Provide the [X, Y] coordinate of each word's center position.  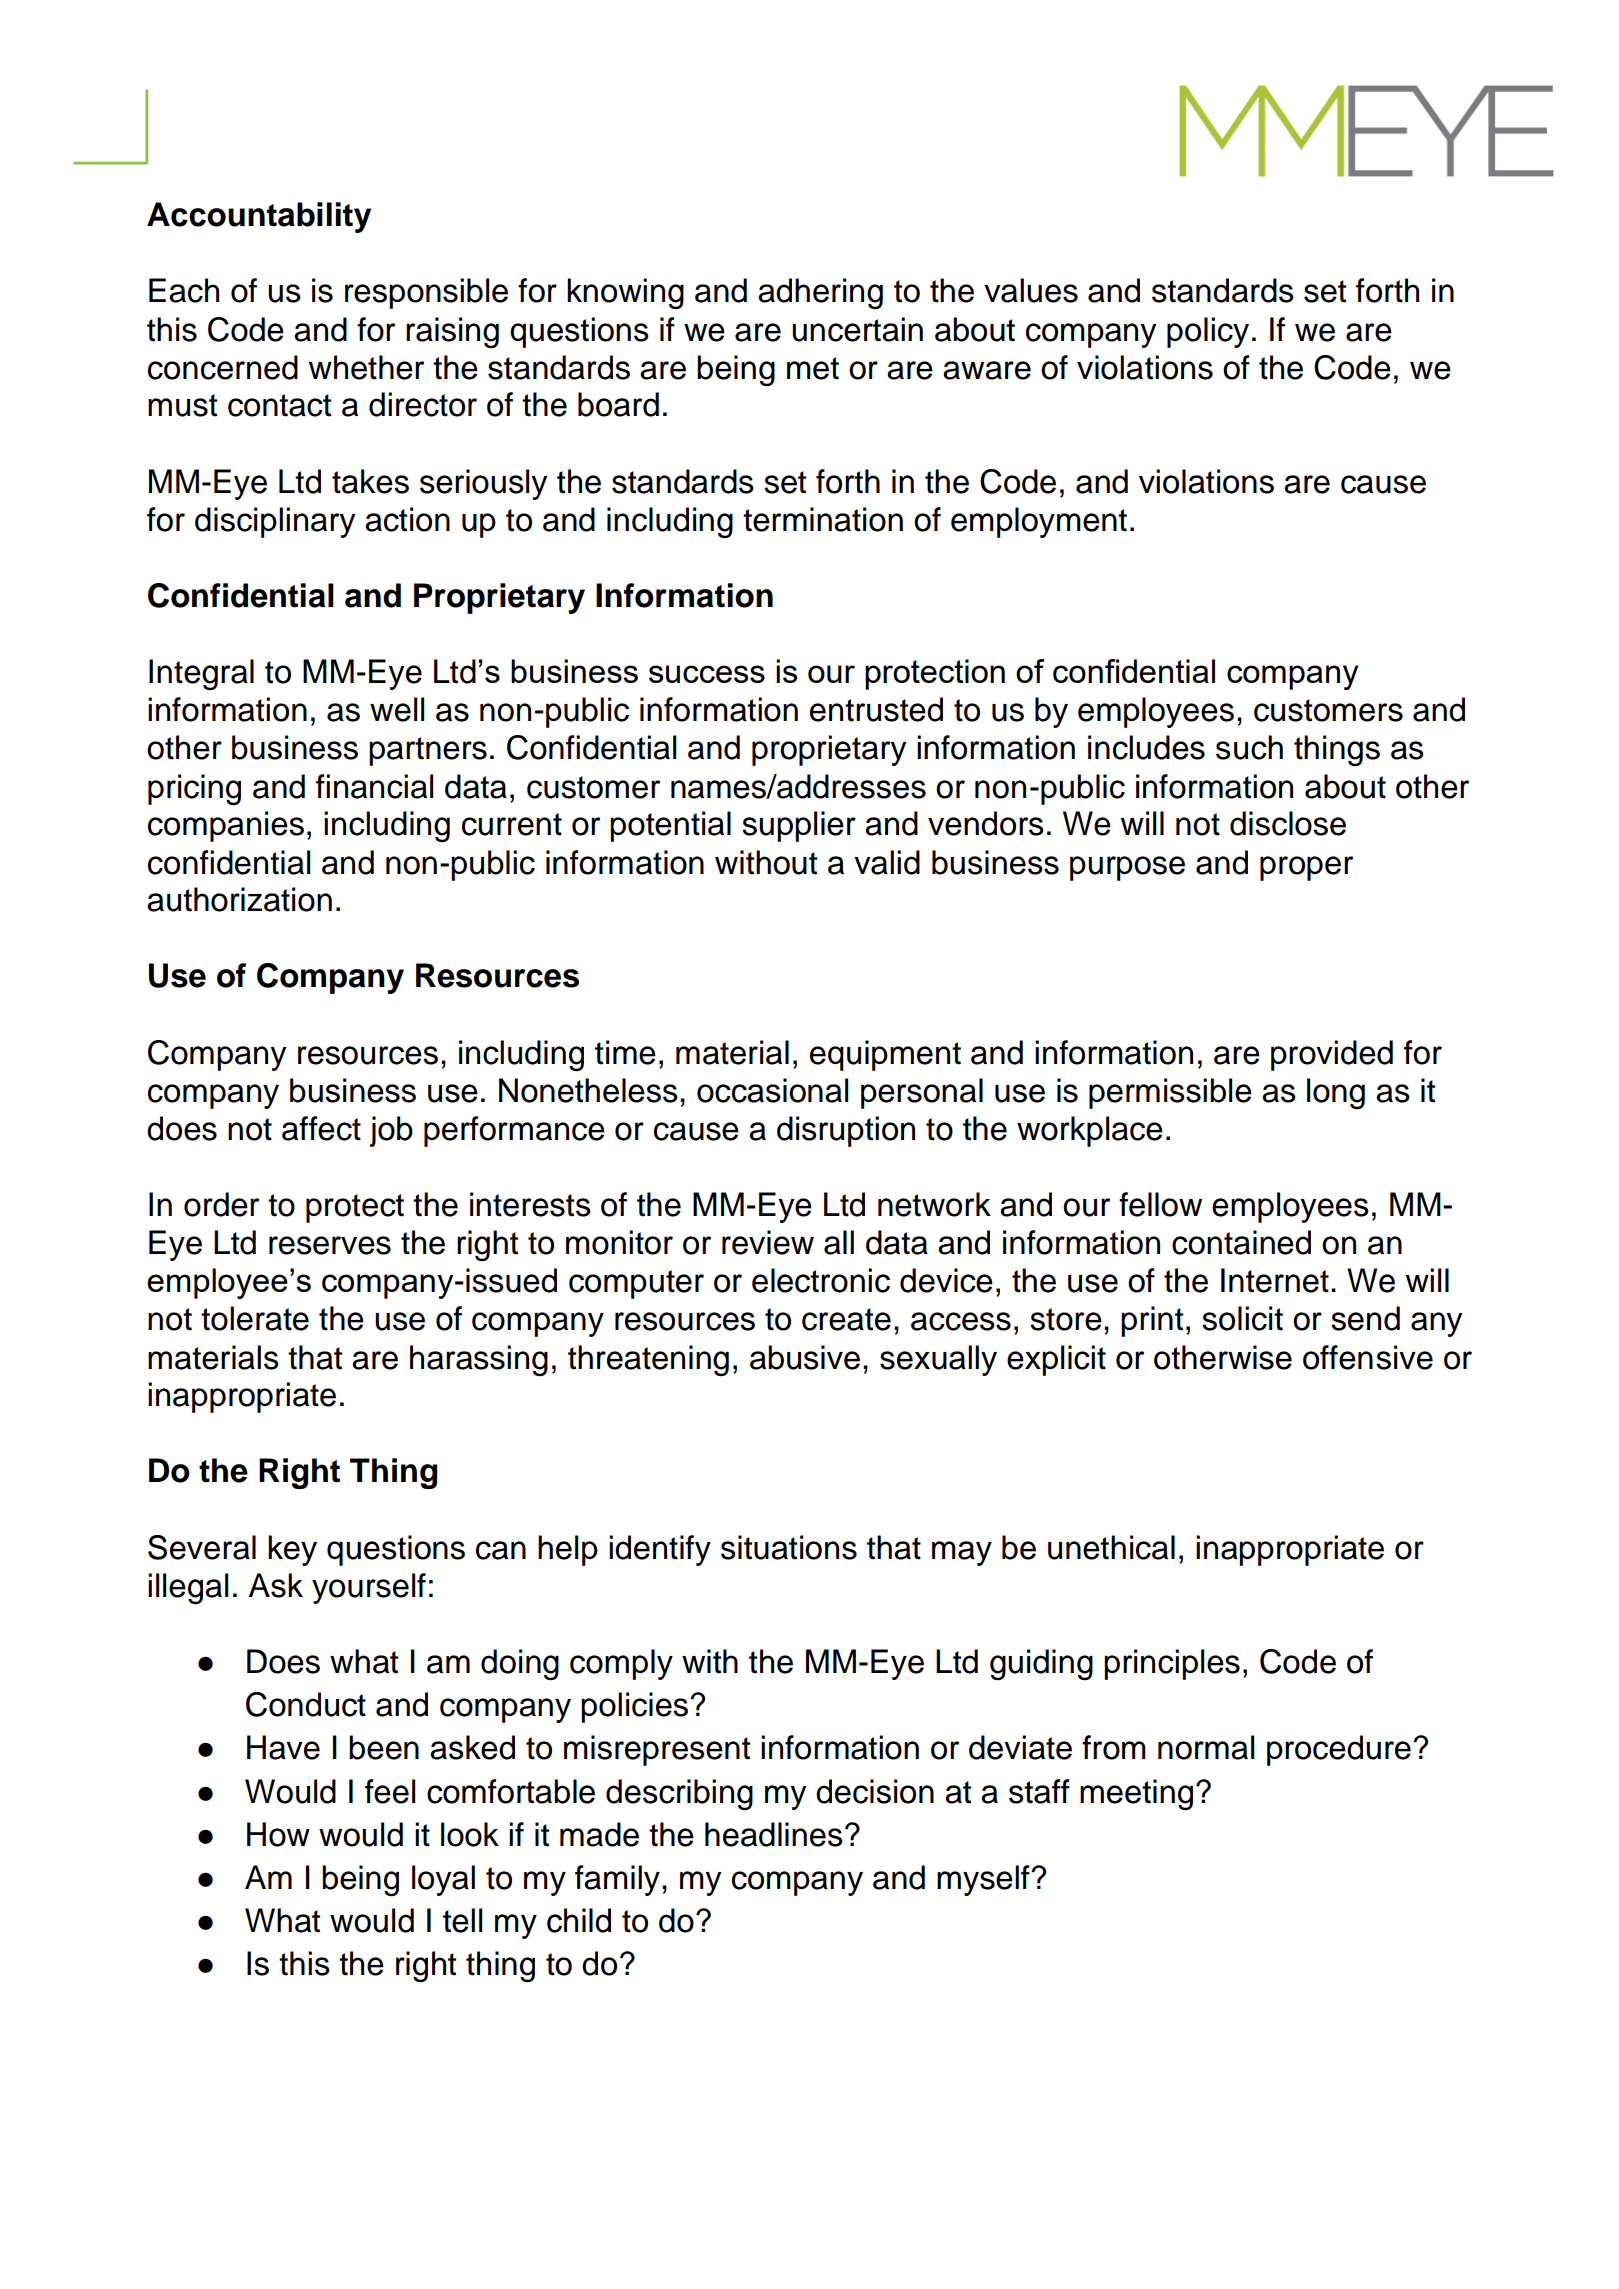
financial [374, 786]
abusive [805, 1357]
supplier [799, 826]
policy [1208, 332]
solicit [1242, 1318]
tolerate [255, 1318]
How [278, 1834]
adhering [820, 293]
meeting [1136, 1794]
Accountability [259, 217]
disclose [1288, 823]
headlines [774, 1834]
